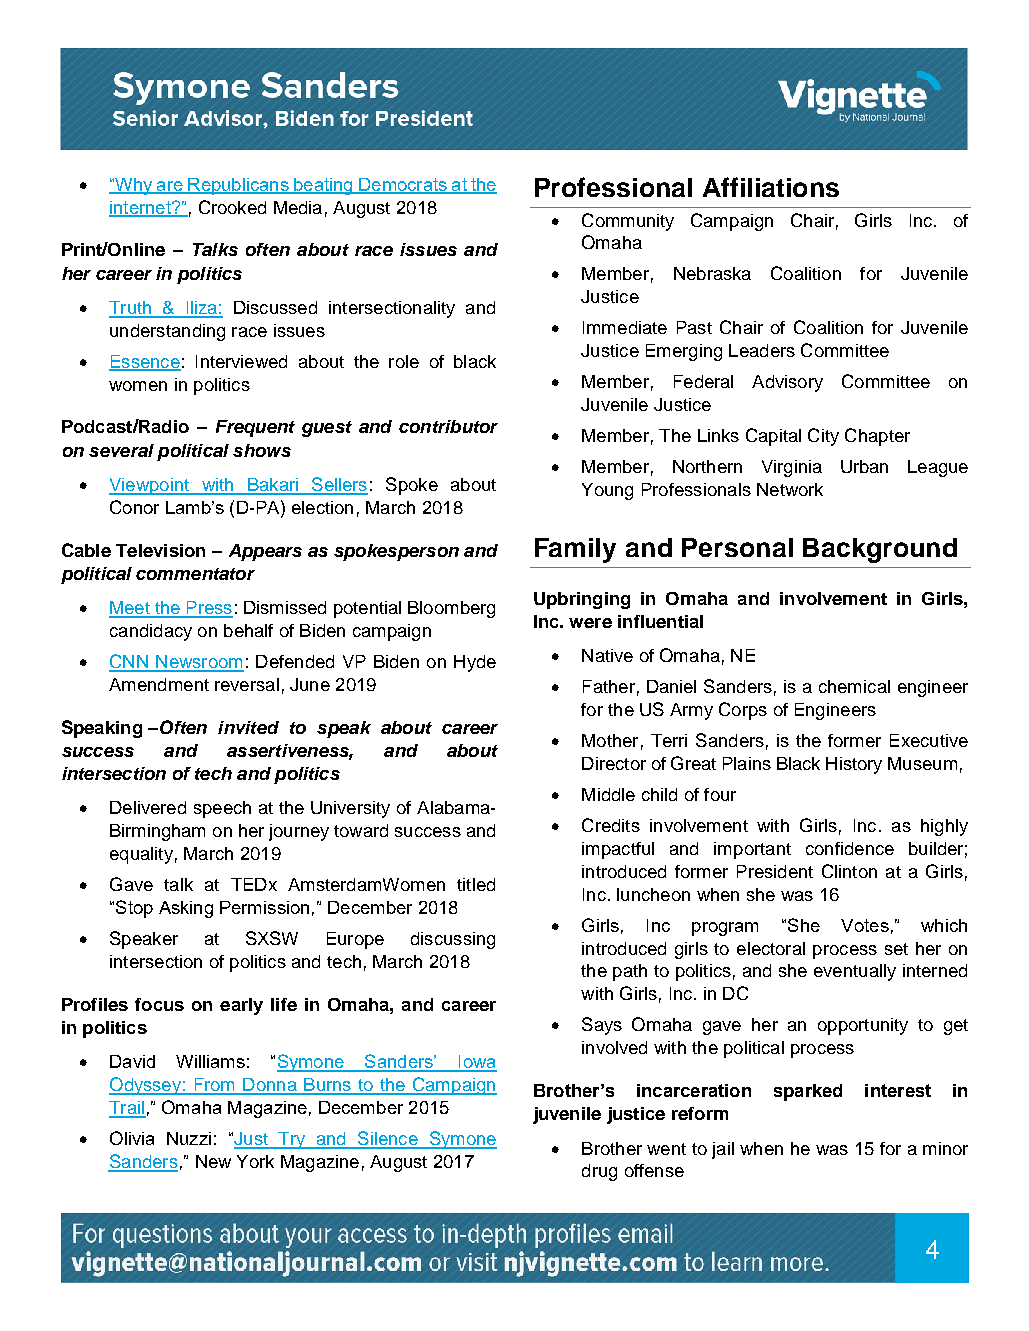  What do you see at coordinates (132, 1138) in the document?
I see `Olivia` at bounding box center [132, 1138].
